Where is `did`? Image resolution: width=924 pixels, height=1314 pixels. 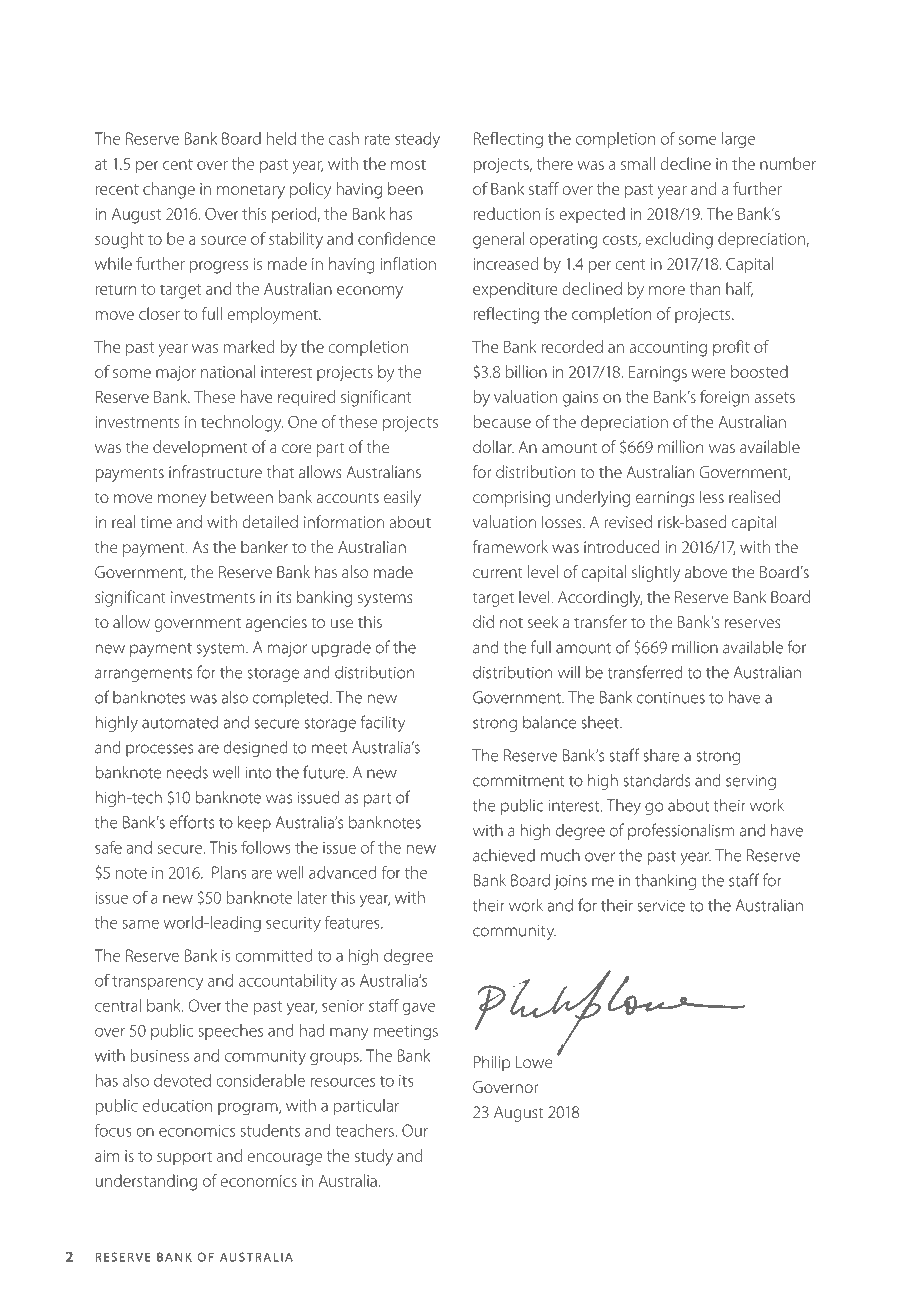
did is located at coordinates (483, 621).
